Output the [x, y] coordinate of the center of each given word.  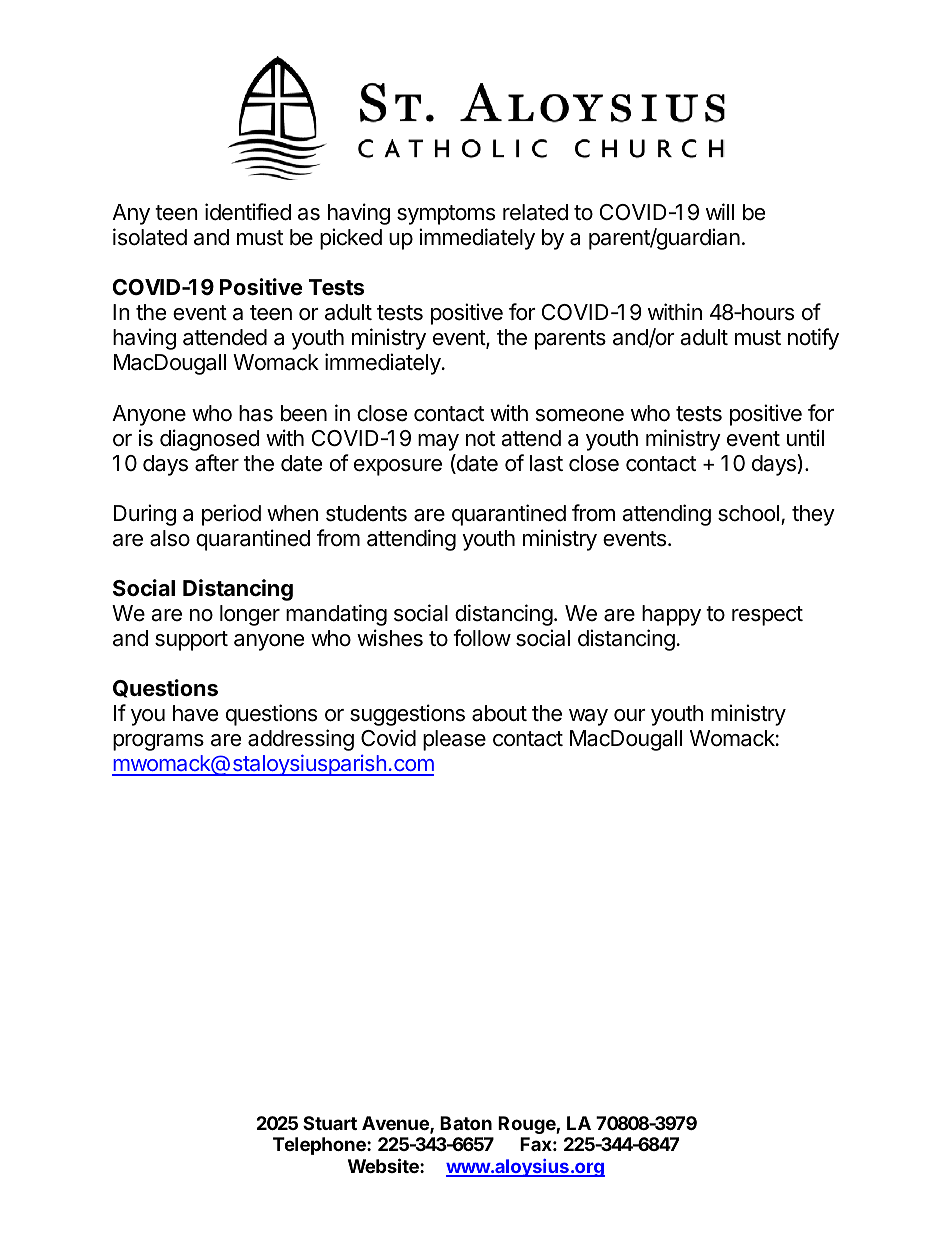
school [748, 513]
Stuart [330, 1123]
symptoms [446, 215]
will [720, 211]
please [454, 740]
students [366, 513]
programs [158, 742]
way [588, 717]
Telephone [320, 1146]
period [231, 515]
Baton [466, 1123]
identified [248, 212]
